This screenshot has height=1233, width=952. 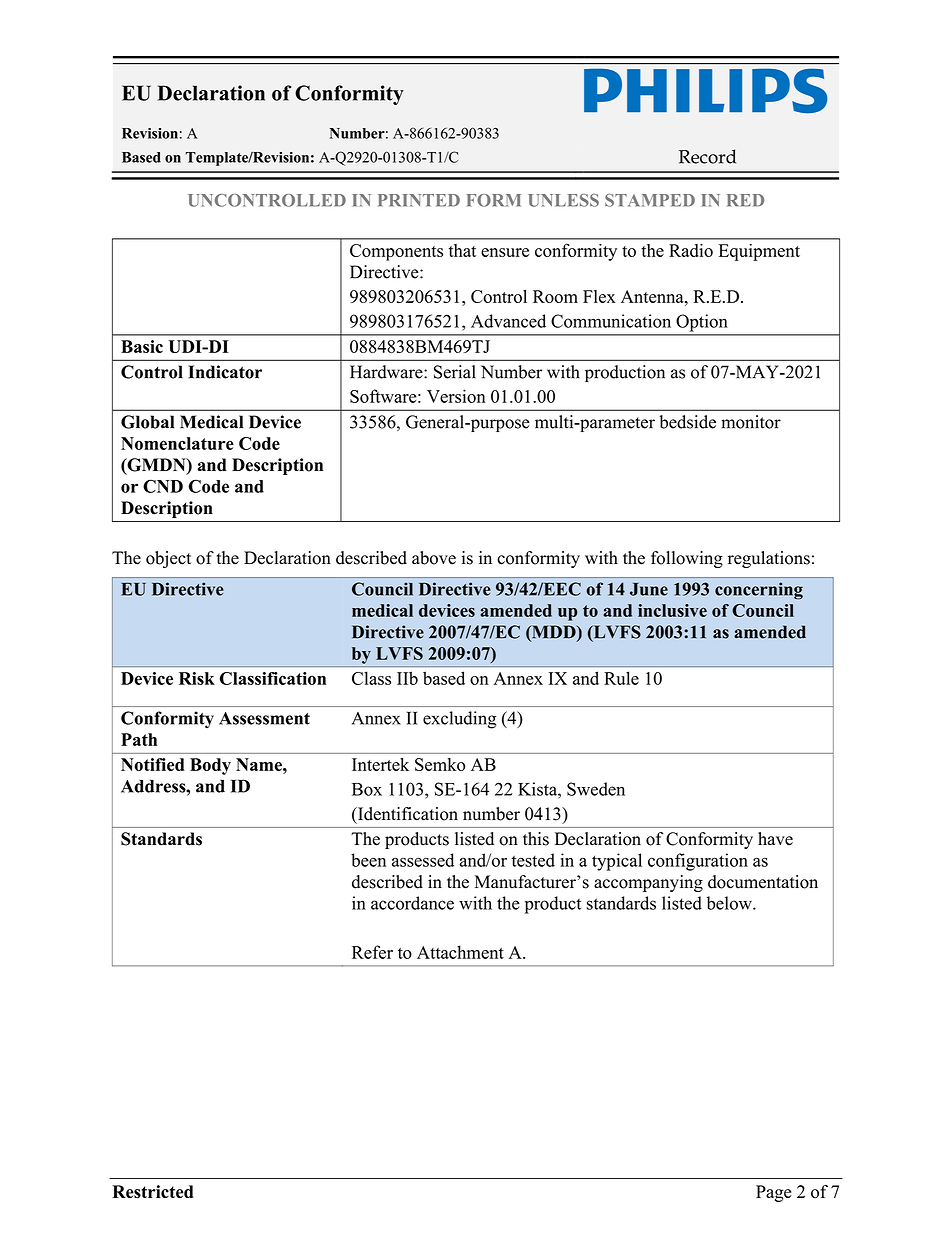 I want to click on Record, so click(x=707, y=156).
